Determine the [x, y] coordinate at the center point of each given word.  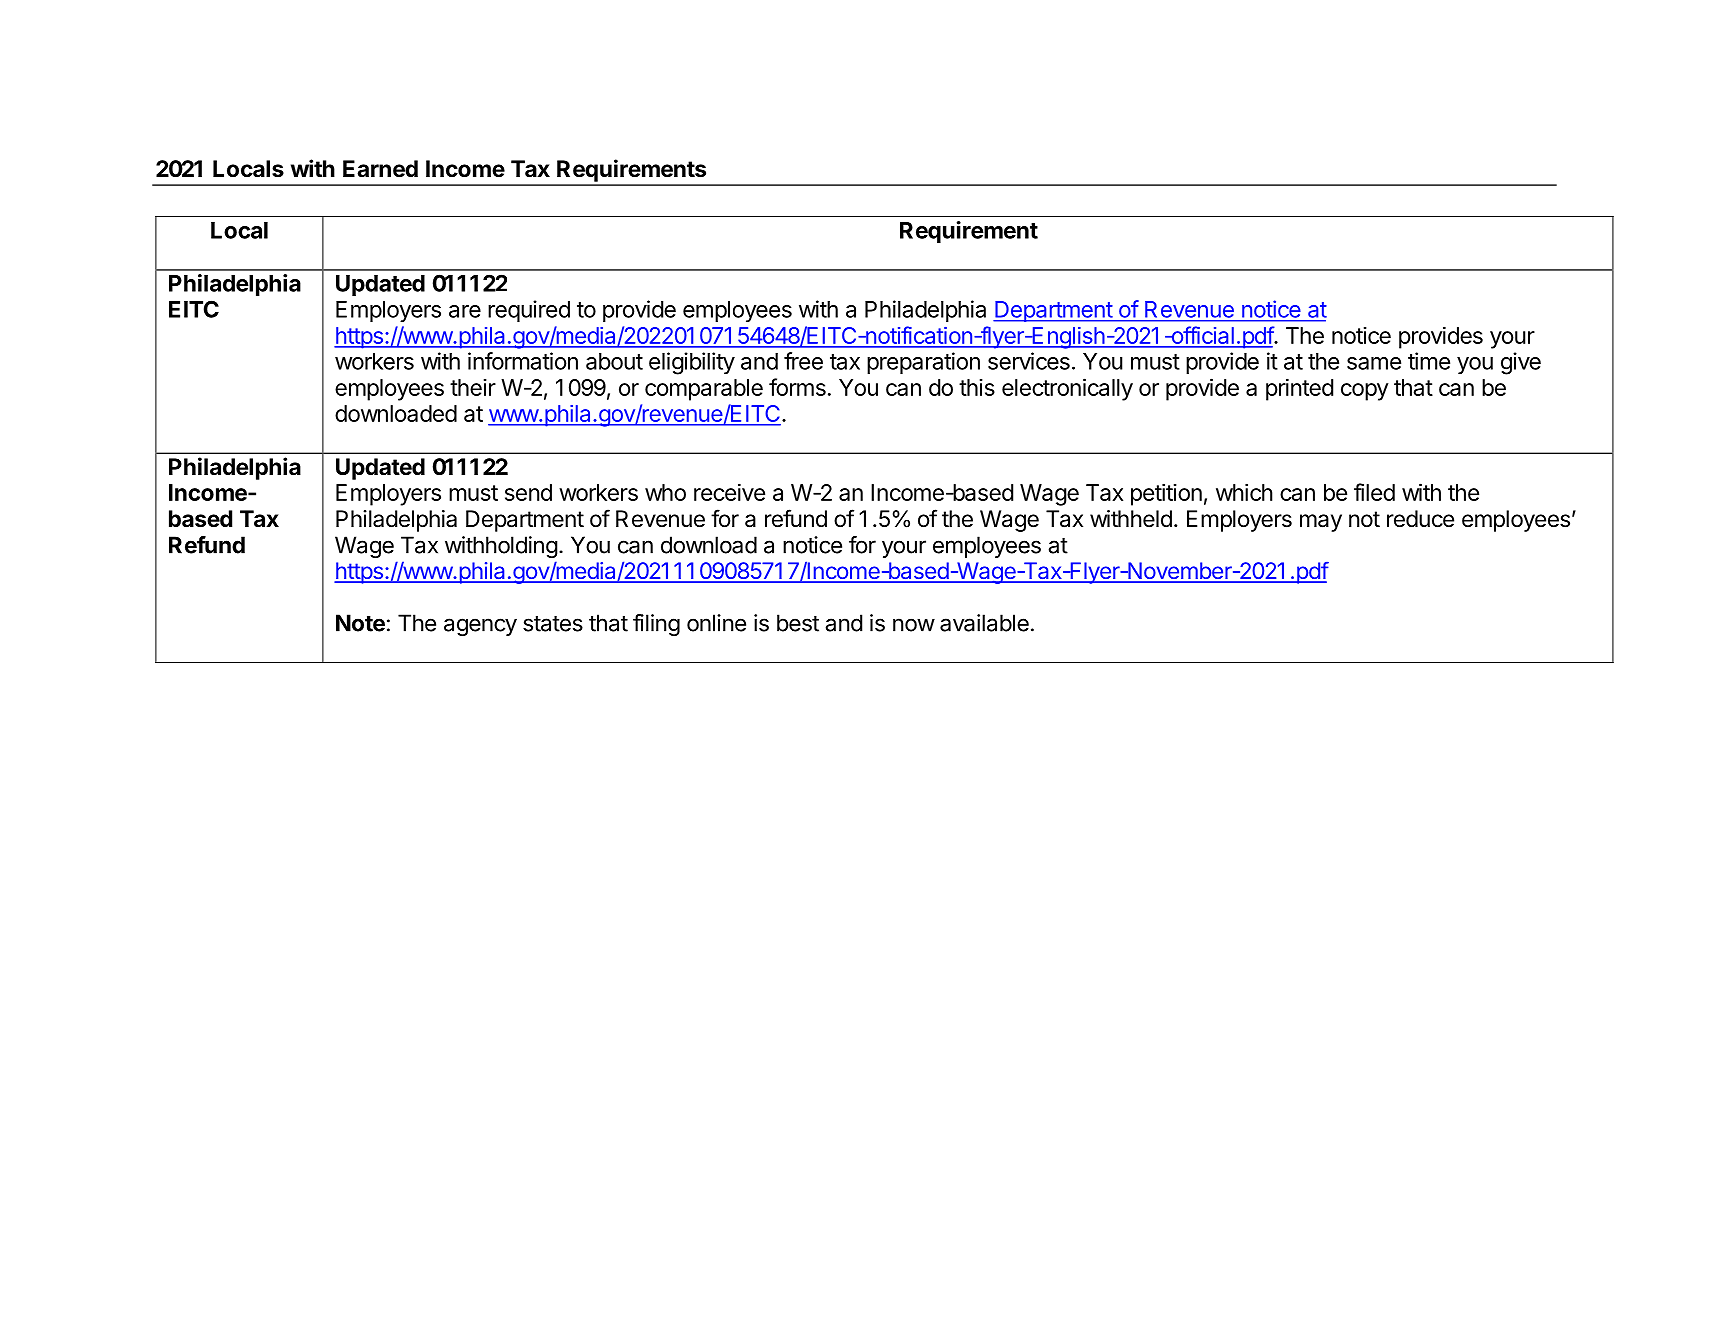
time [1429, 361]
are [465, 311]
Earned [380, 169]
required [529, 311]
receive [729, 492]
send [528, 492]
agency [480, 627]
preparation [923, 363]
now [914, 625]
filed [1374, 492]
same [1374, 363]
